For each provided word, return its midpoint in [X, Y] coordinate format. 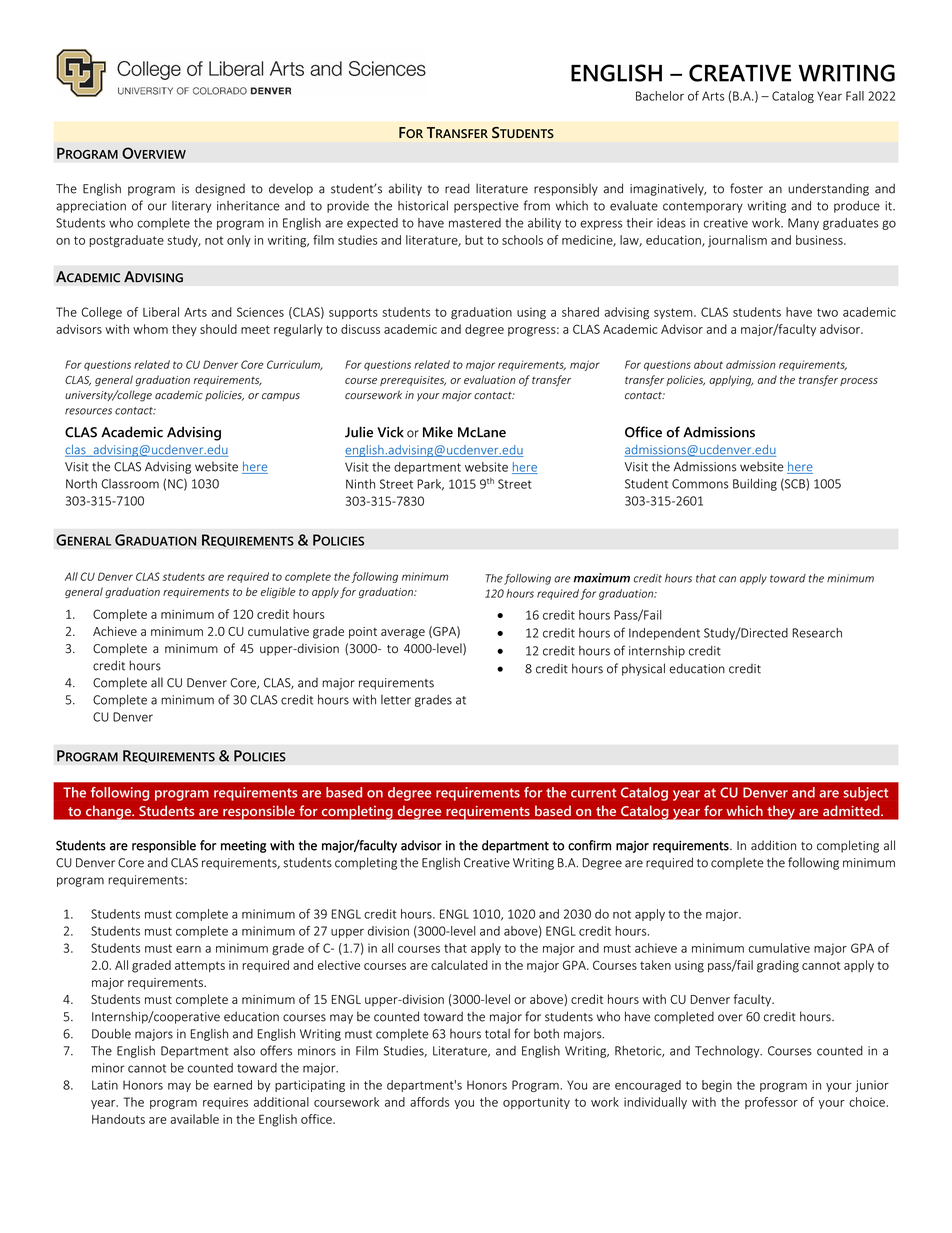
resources [88, 411]
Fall [855, 96]
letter [396, 700]
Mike [438, 432]
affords [429, 1102]
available [195, 1119]
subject [865, 794]
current [593, 793]
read [457, 188]
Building [755, 484]
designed [220, 189]
